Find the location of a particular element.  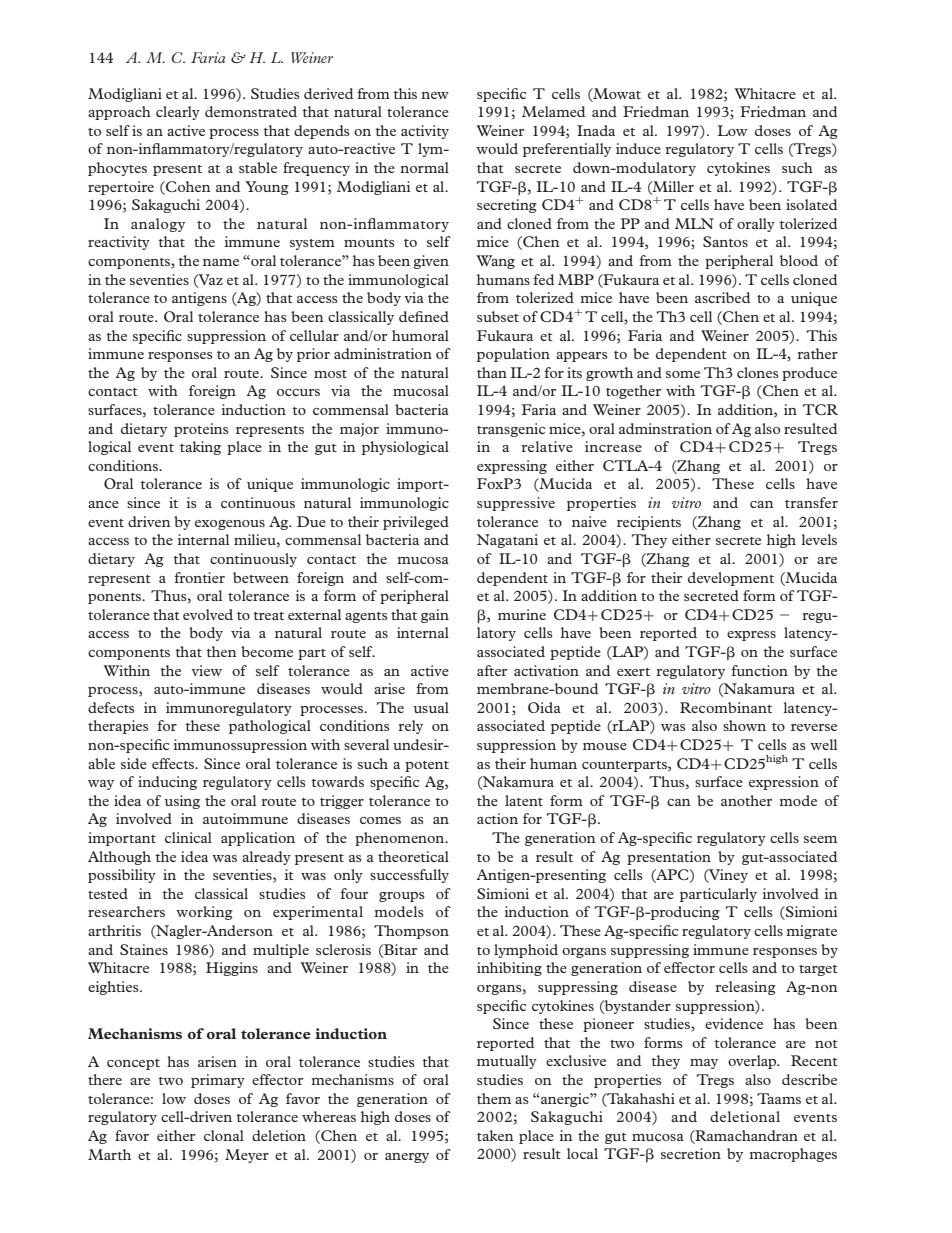

clonal is located at coordinates (224, 1135).
